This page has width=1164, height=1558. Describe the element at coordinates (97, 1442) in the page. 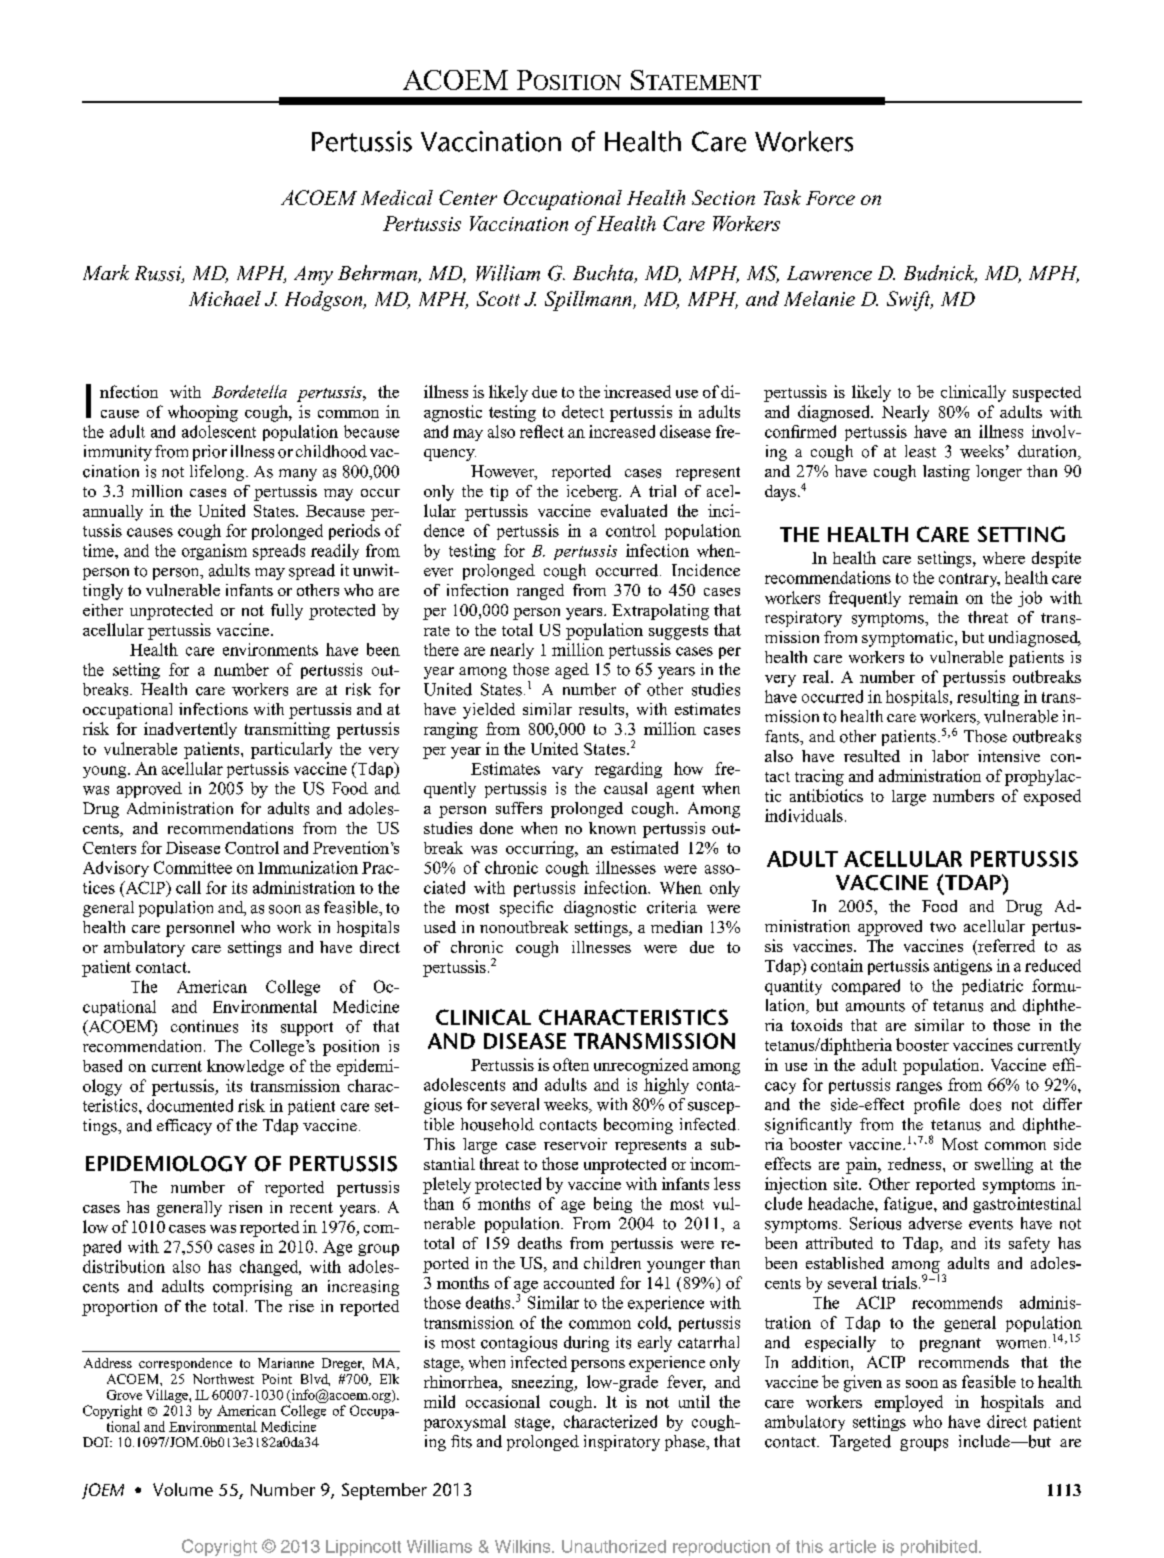

I see `DOI` at that location.
